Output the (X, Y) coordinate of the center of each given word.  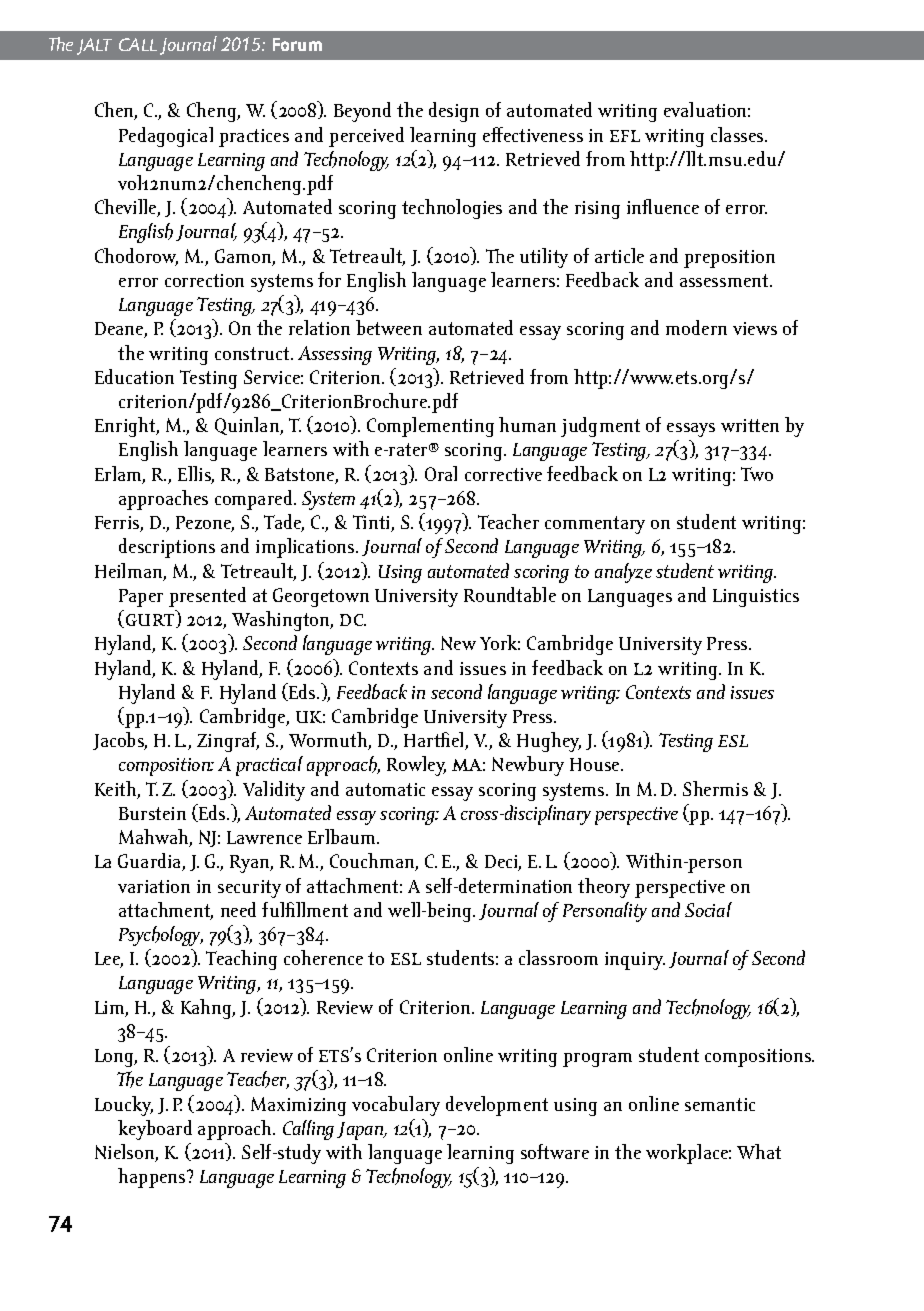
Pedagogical (166, 137)
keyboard (155, 1130)
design (454, 112)
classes (738, 134)
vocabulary (396, 1106)
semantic (720, 1104)
